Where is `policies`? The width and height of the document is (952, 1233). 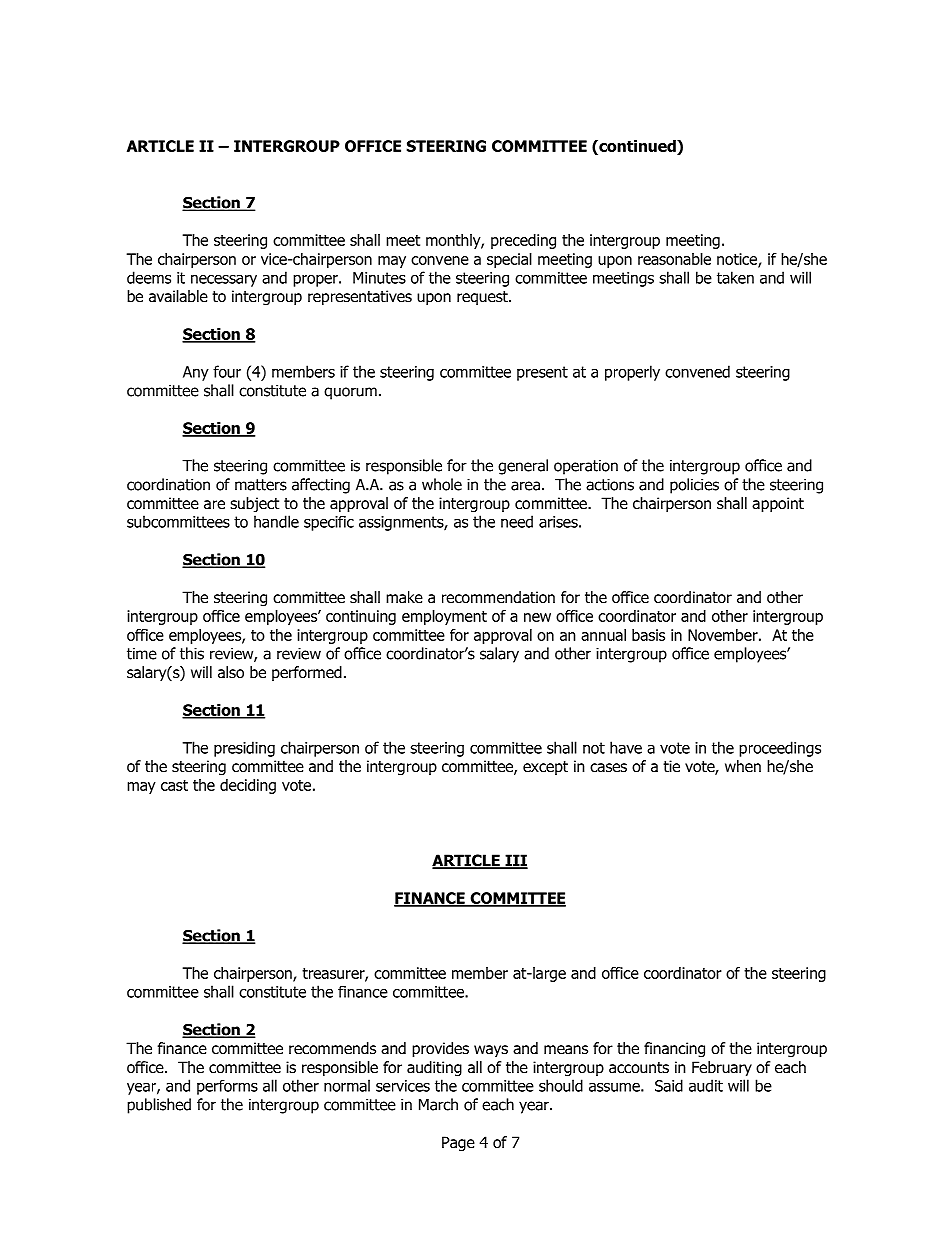
policies is located at coordinates (694, 486).
